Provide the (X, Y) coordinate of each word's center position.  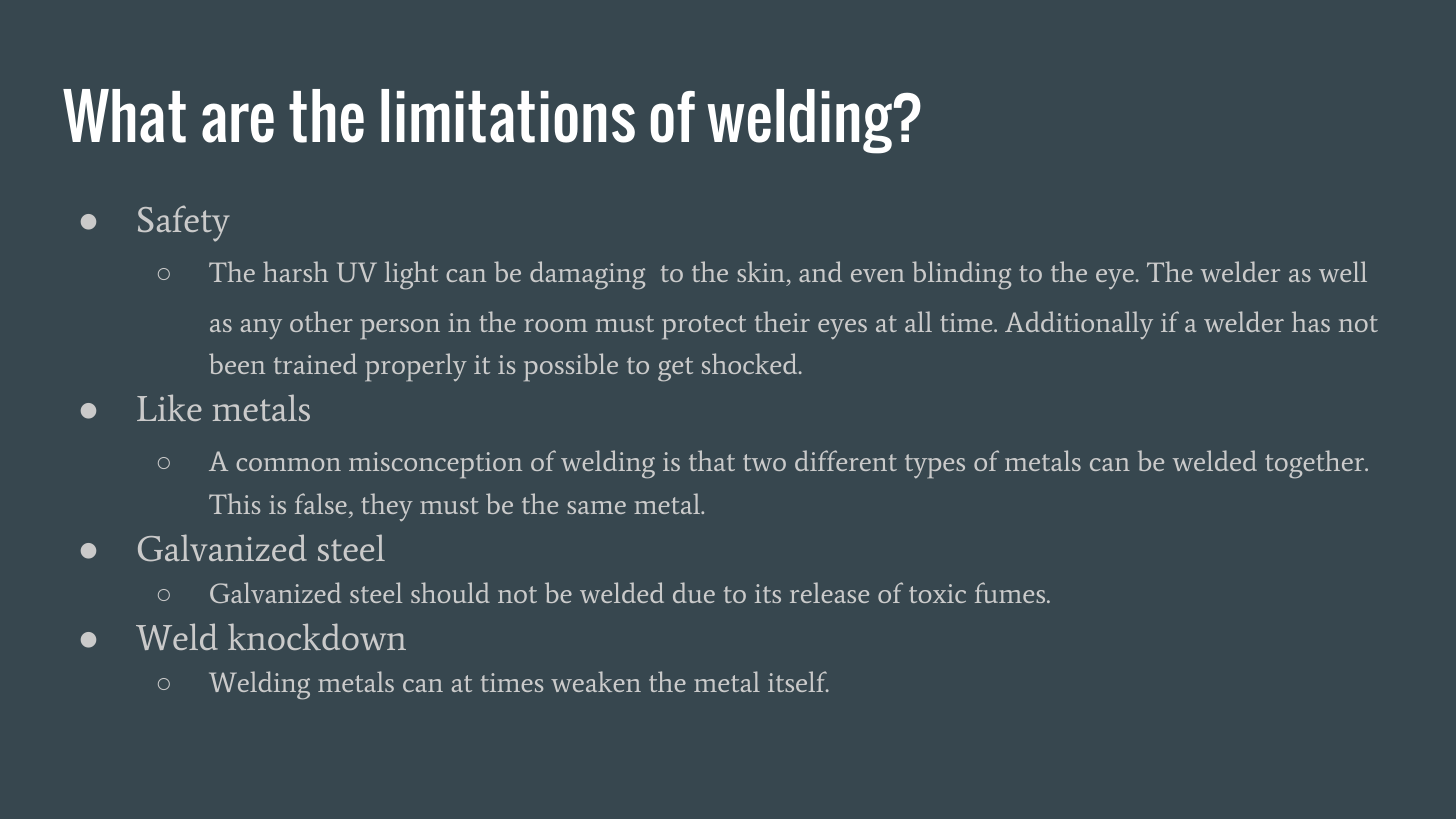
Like (169, 407)
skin (761, 271)
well (1343, 271)
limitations (508, 116)
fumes (1011, 592)
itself (798, 681)
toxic (937, 593)
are (238, 123)
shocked (751, 363)
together (1316, 464)
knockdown (317, 636)
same (596, 507)
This (235, 503)
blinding (961, 275)
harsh (295, 271)
